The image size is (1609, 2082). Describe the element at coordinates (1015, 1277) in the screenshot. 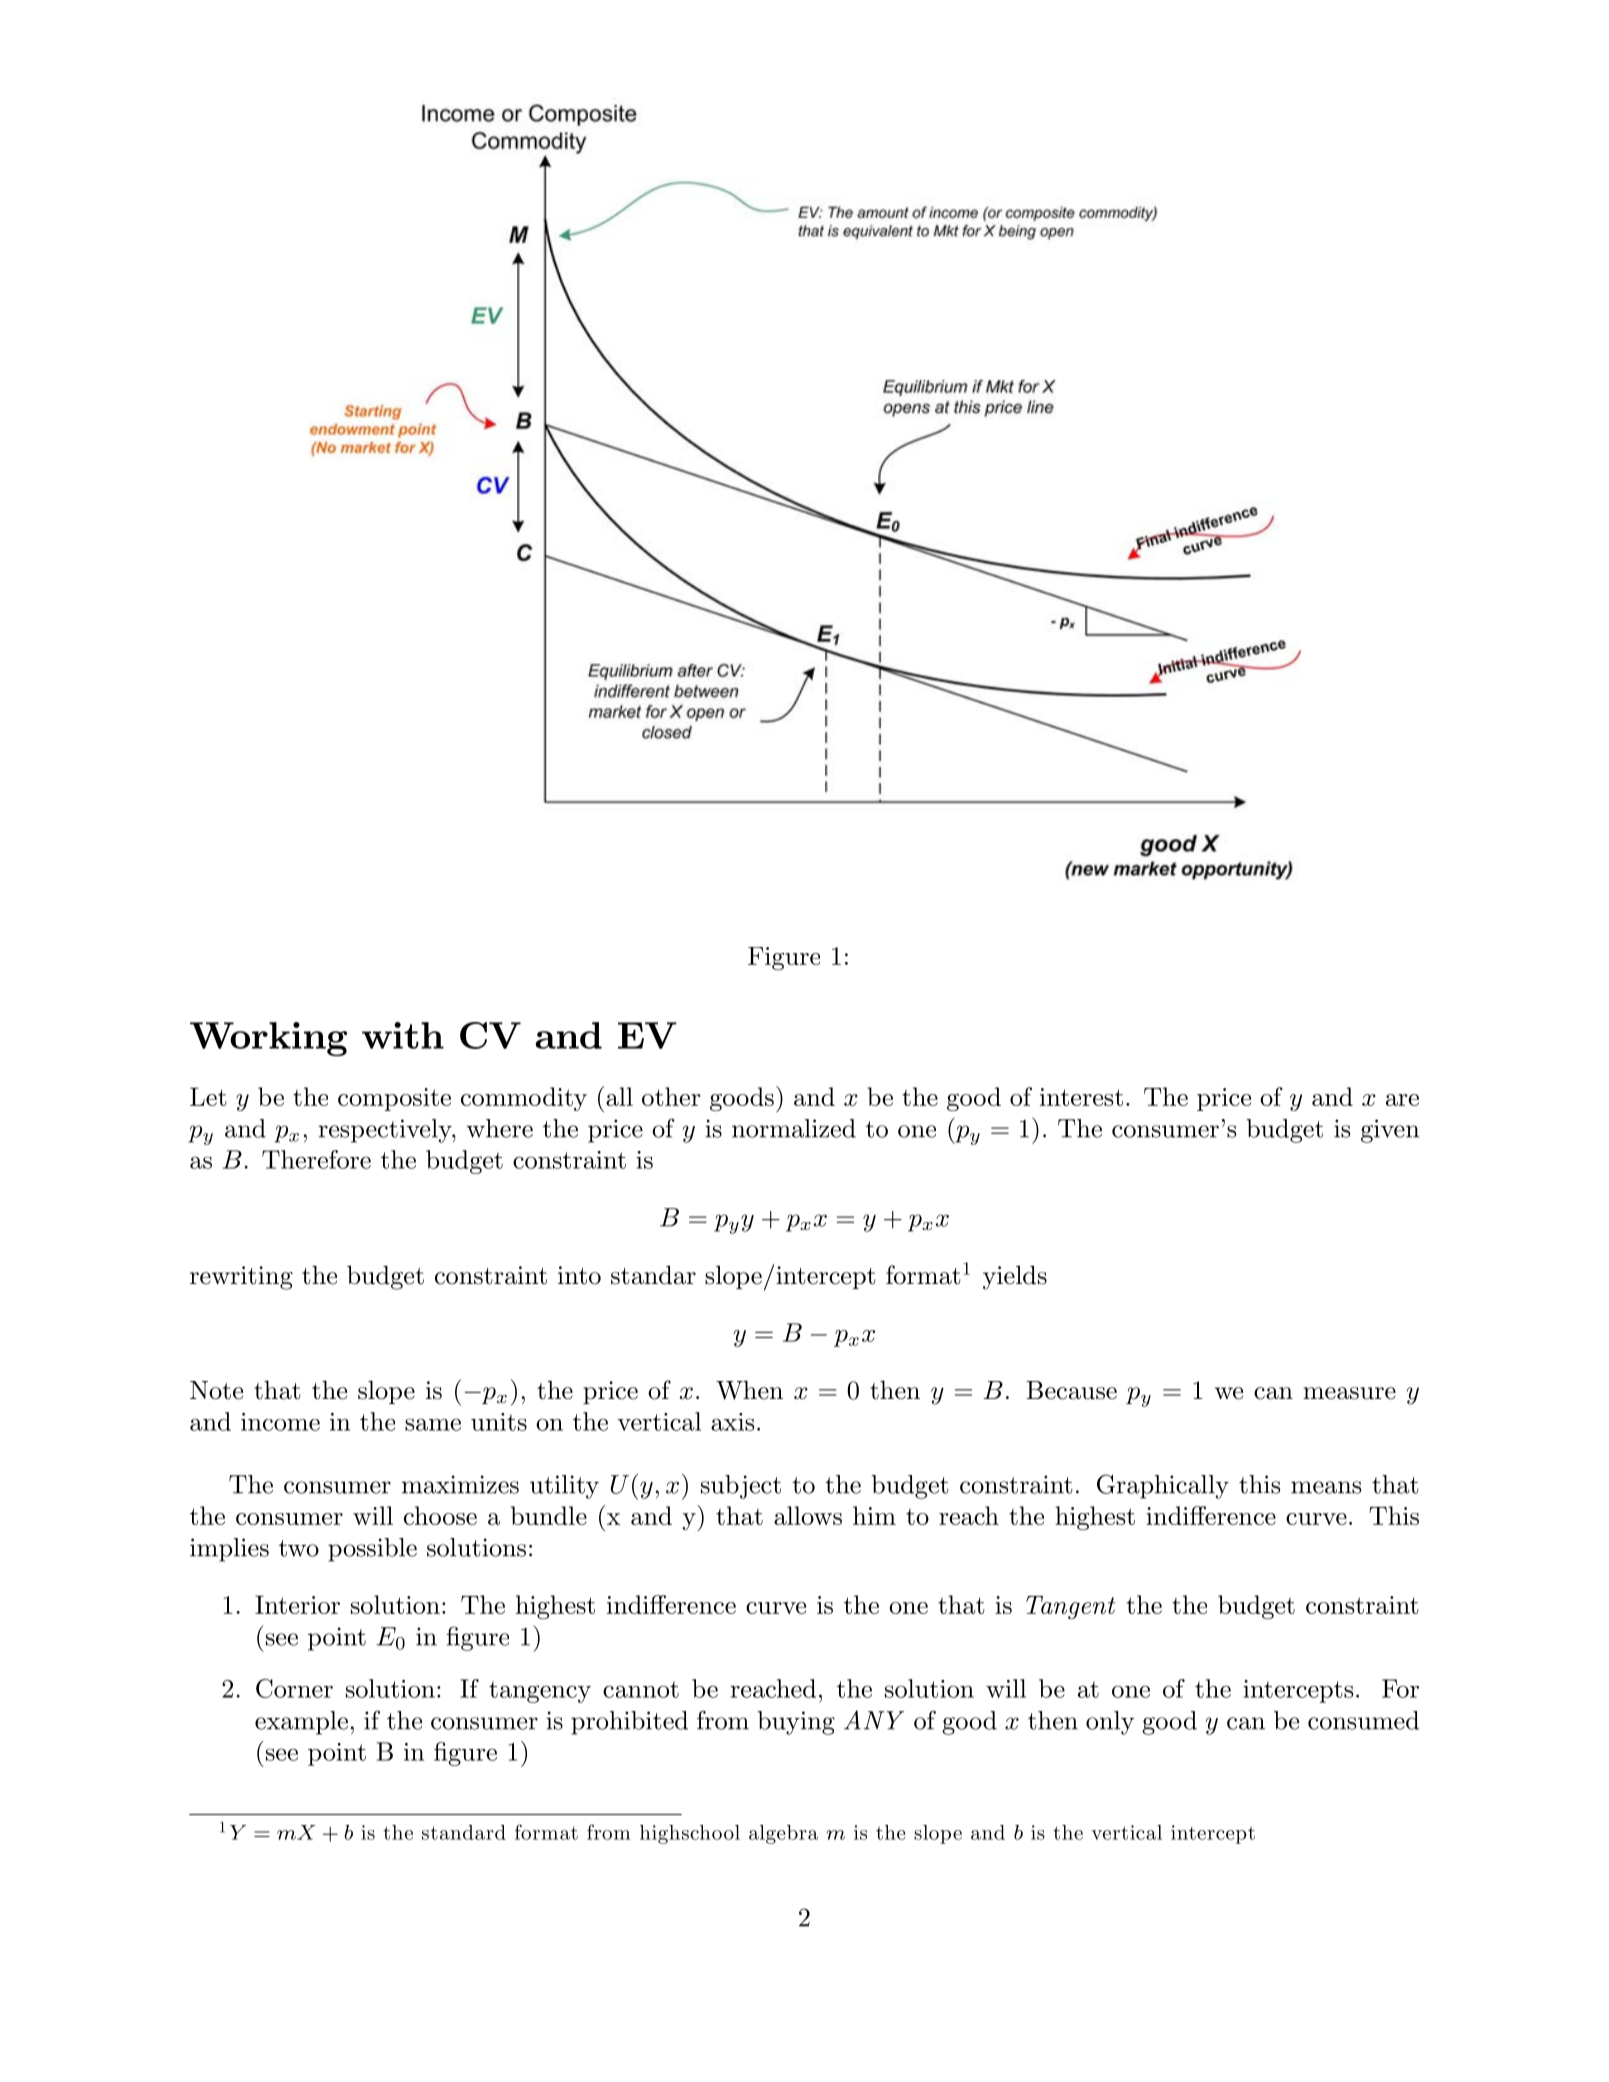

I see `yields` at that location.
